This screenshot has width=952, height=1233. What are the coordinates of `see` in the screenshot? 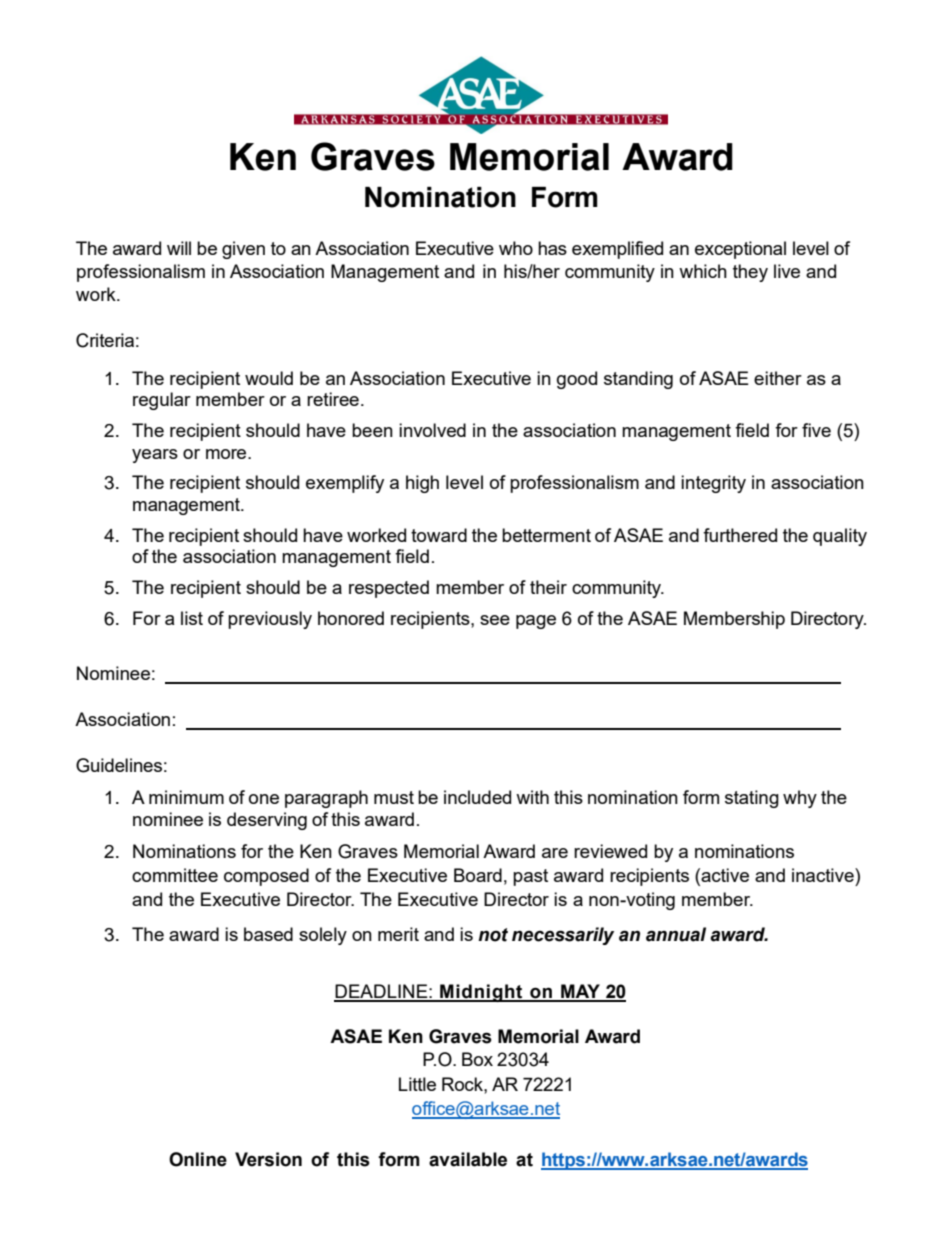 It's located at (495, 620).
